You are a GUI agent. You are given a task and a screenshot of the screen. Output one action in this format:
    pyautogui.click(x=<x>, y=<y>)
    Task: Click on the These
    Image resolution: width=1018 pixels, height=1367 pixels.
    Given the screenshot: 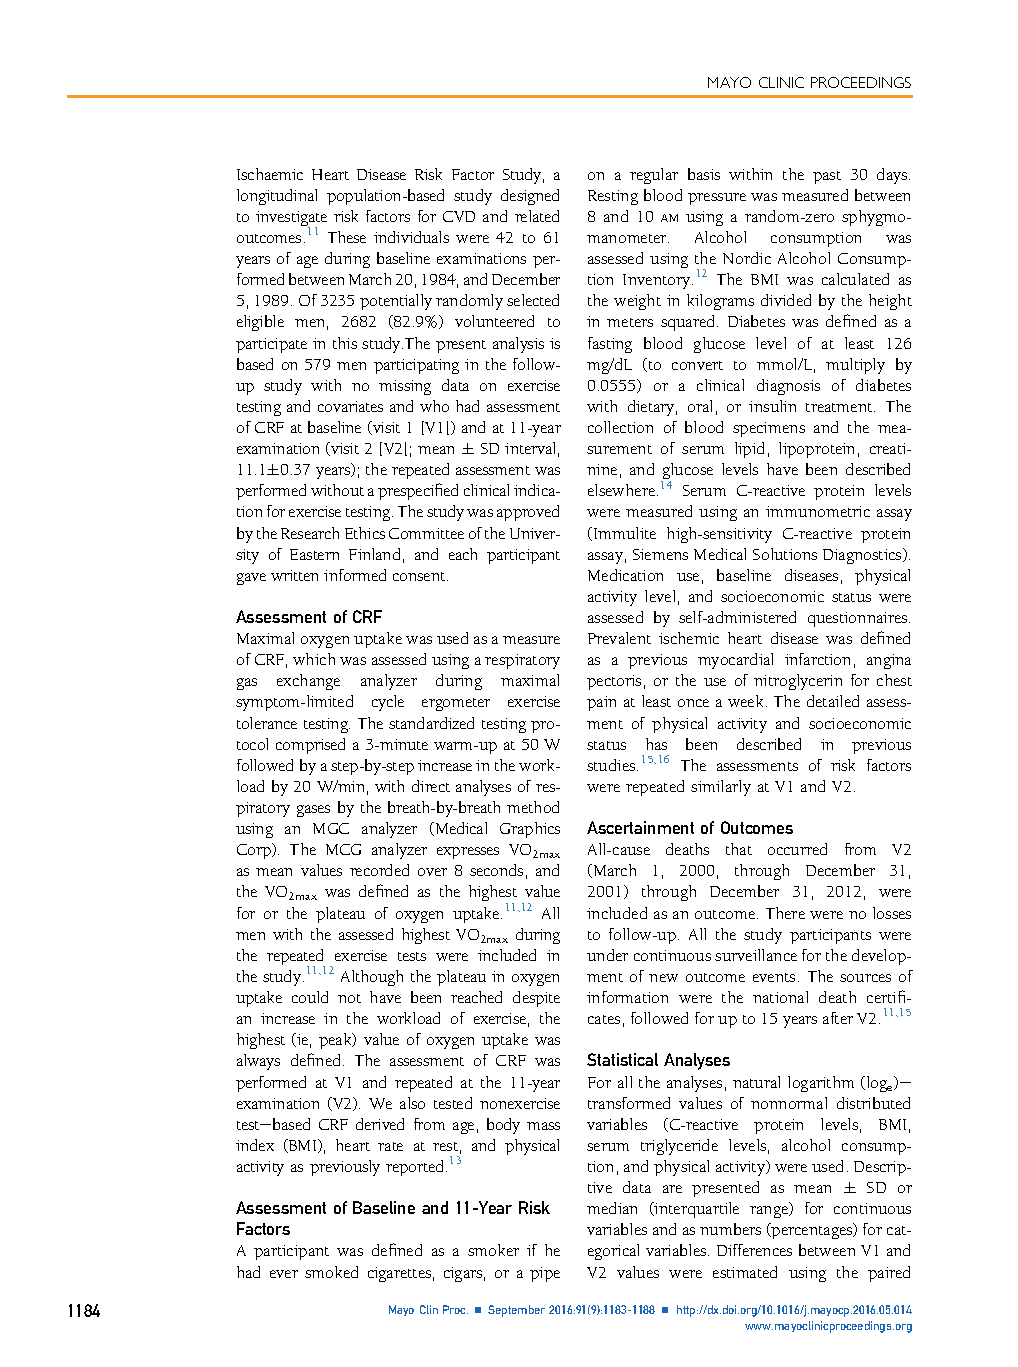 What is the action you would take?
    pyautogui.click(x=347, y=237)
